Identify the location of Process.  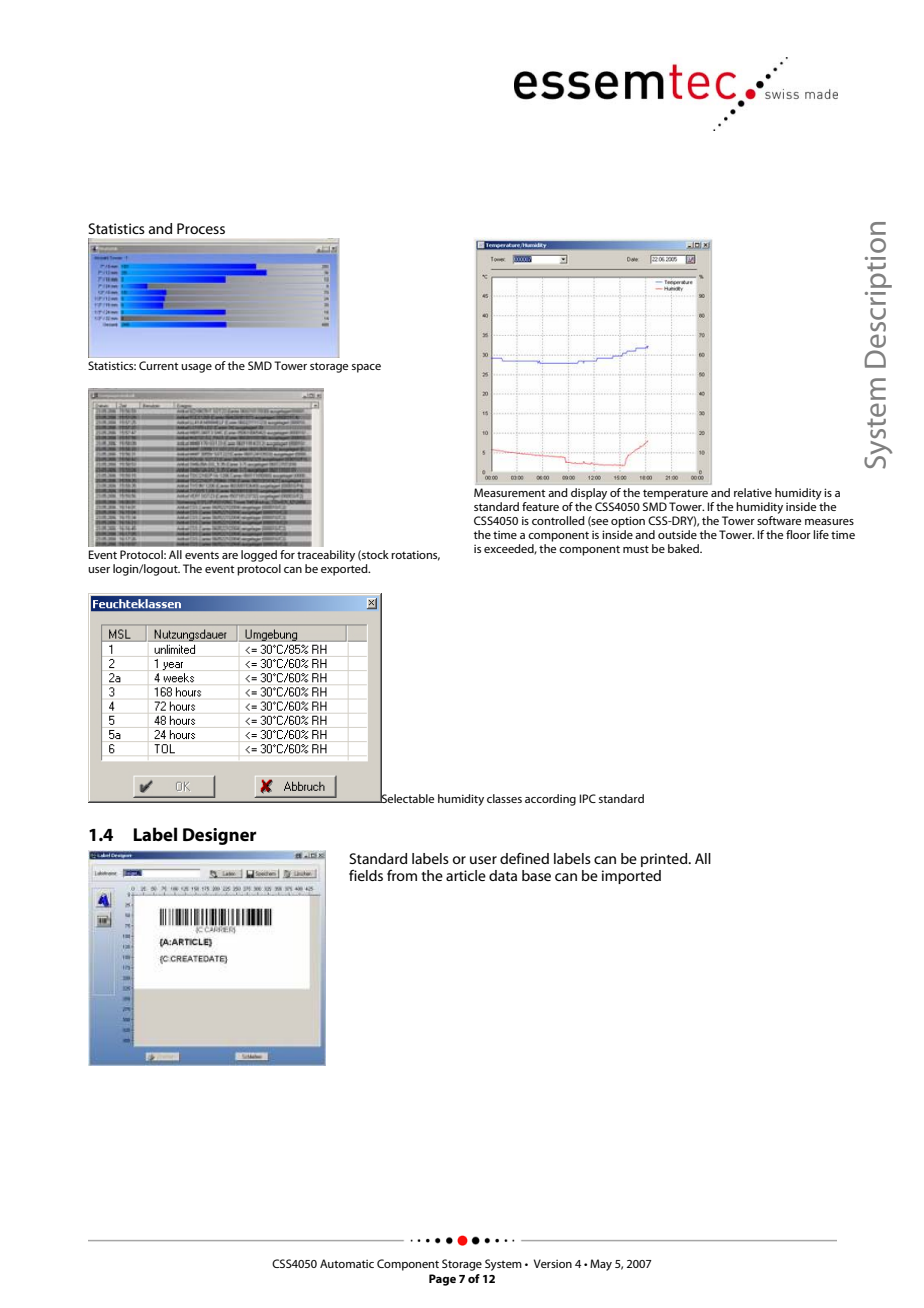
(201, 228).
